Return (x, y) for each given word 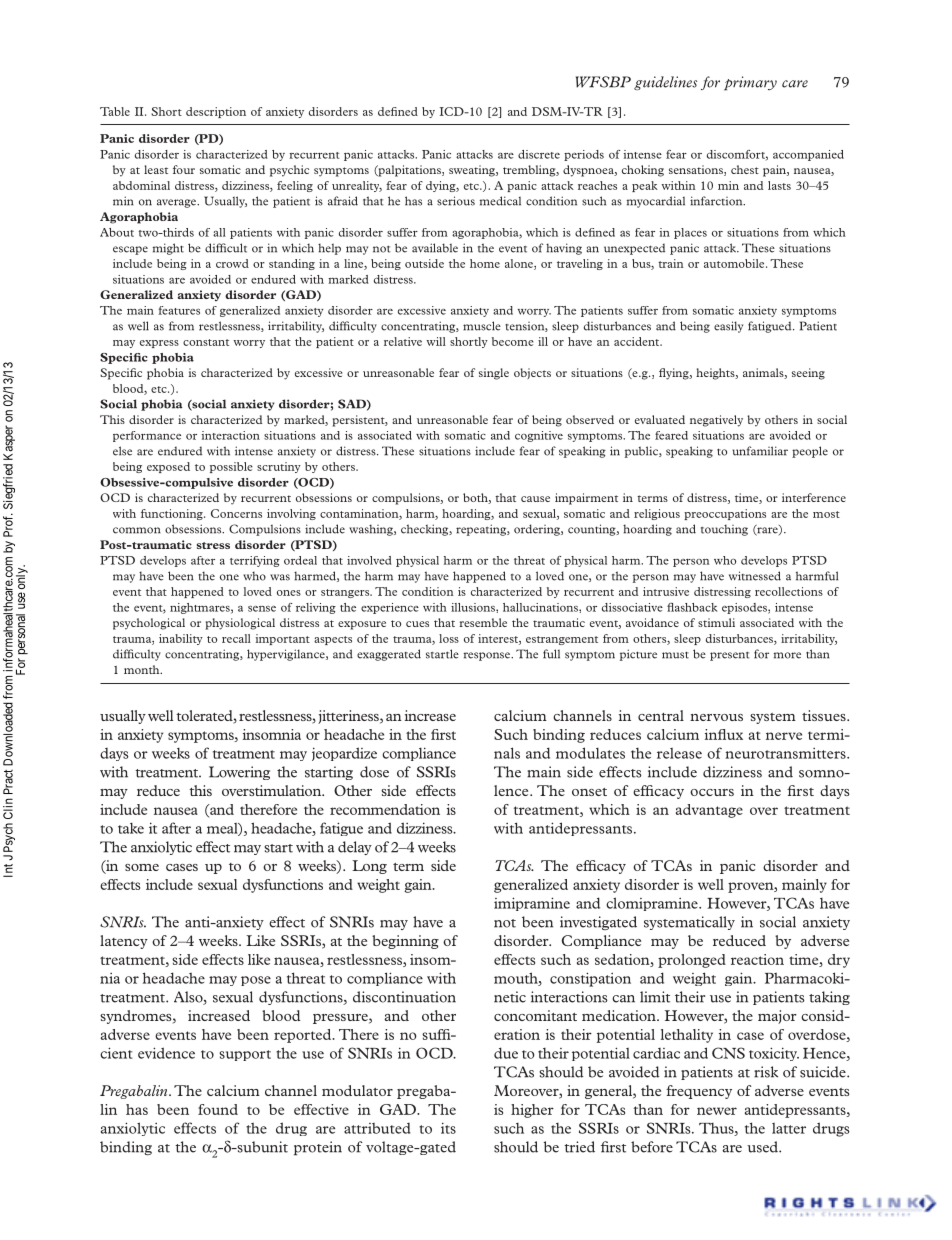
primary (750, 83)
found (218, 1109)
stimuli (716, 622)
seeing (808, 374)
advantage (709, 811)
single (494, 374)
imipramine (532, 904)
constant (206, 342)
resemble (483, 622)
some (142, 867)
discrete (539, 154)
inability (181, 639)
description (216, 112)
